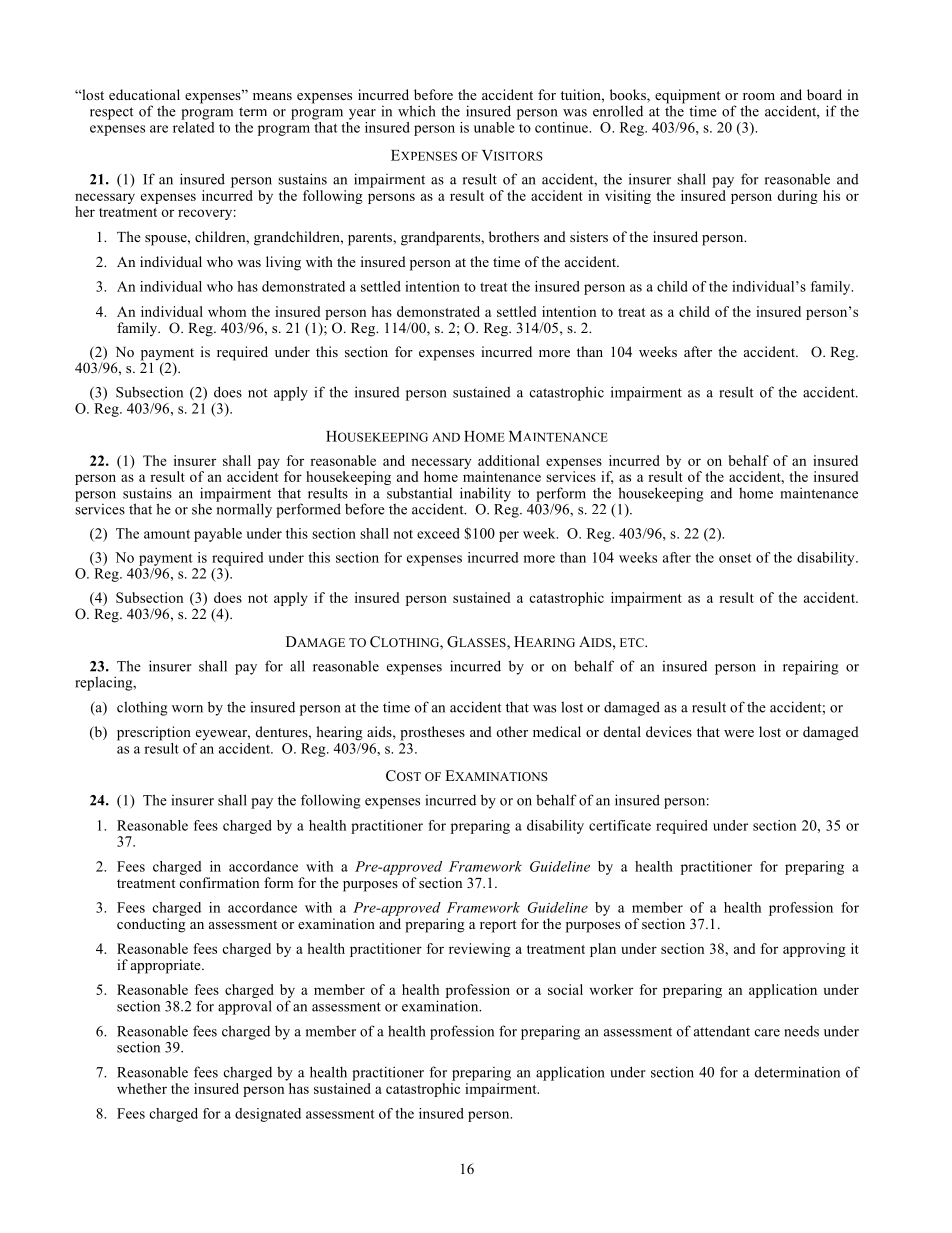 The height and width of the document is (1233, 952). I want to click on related, so click(194, 126).
